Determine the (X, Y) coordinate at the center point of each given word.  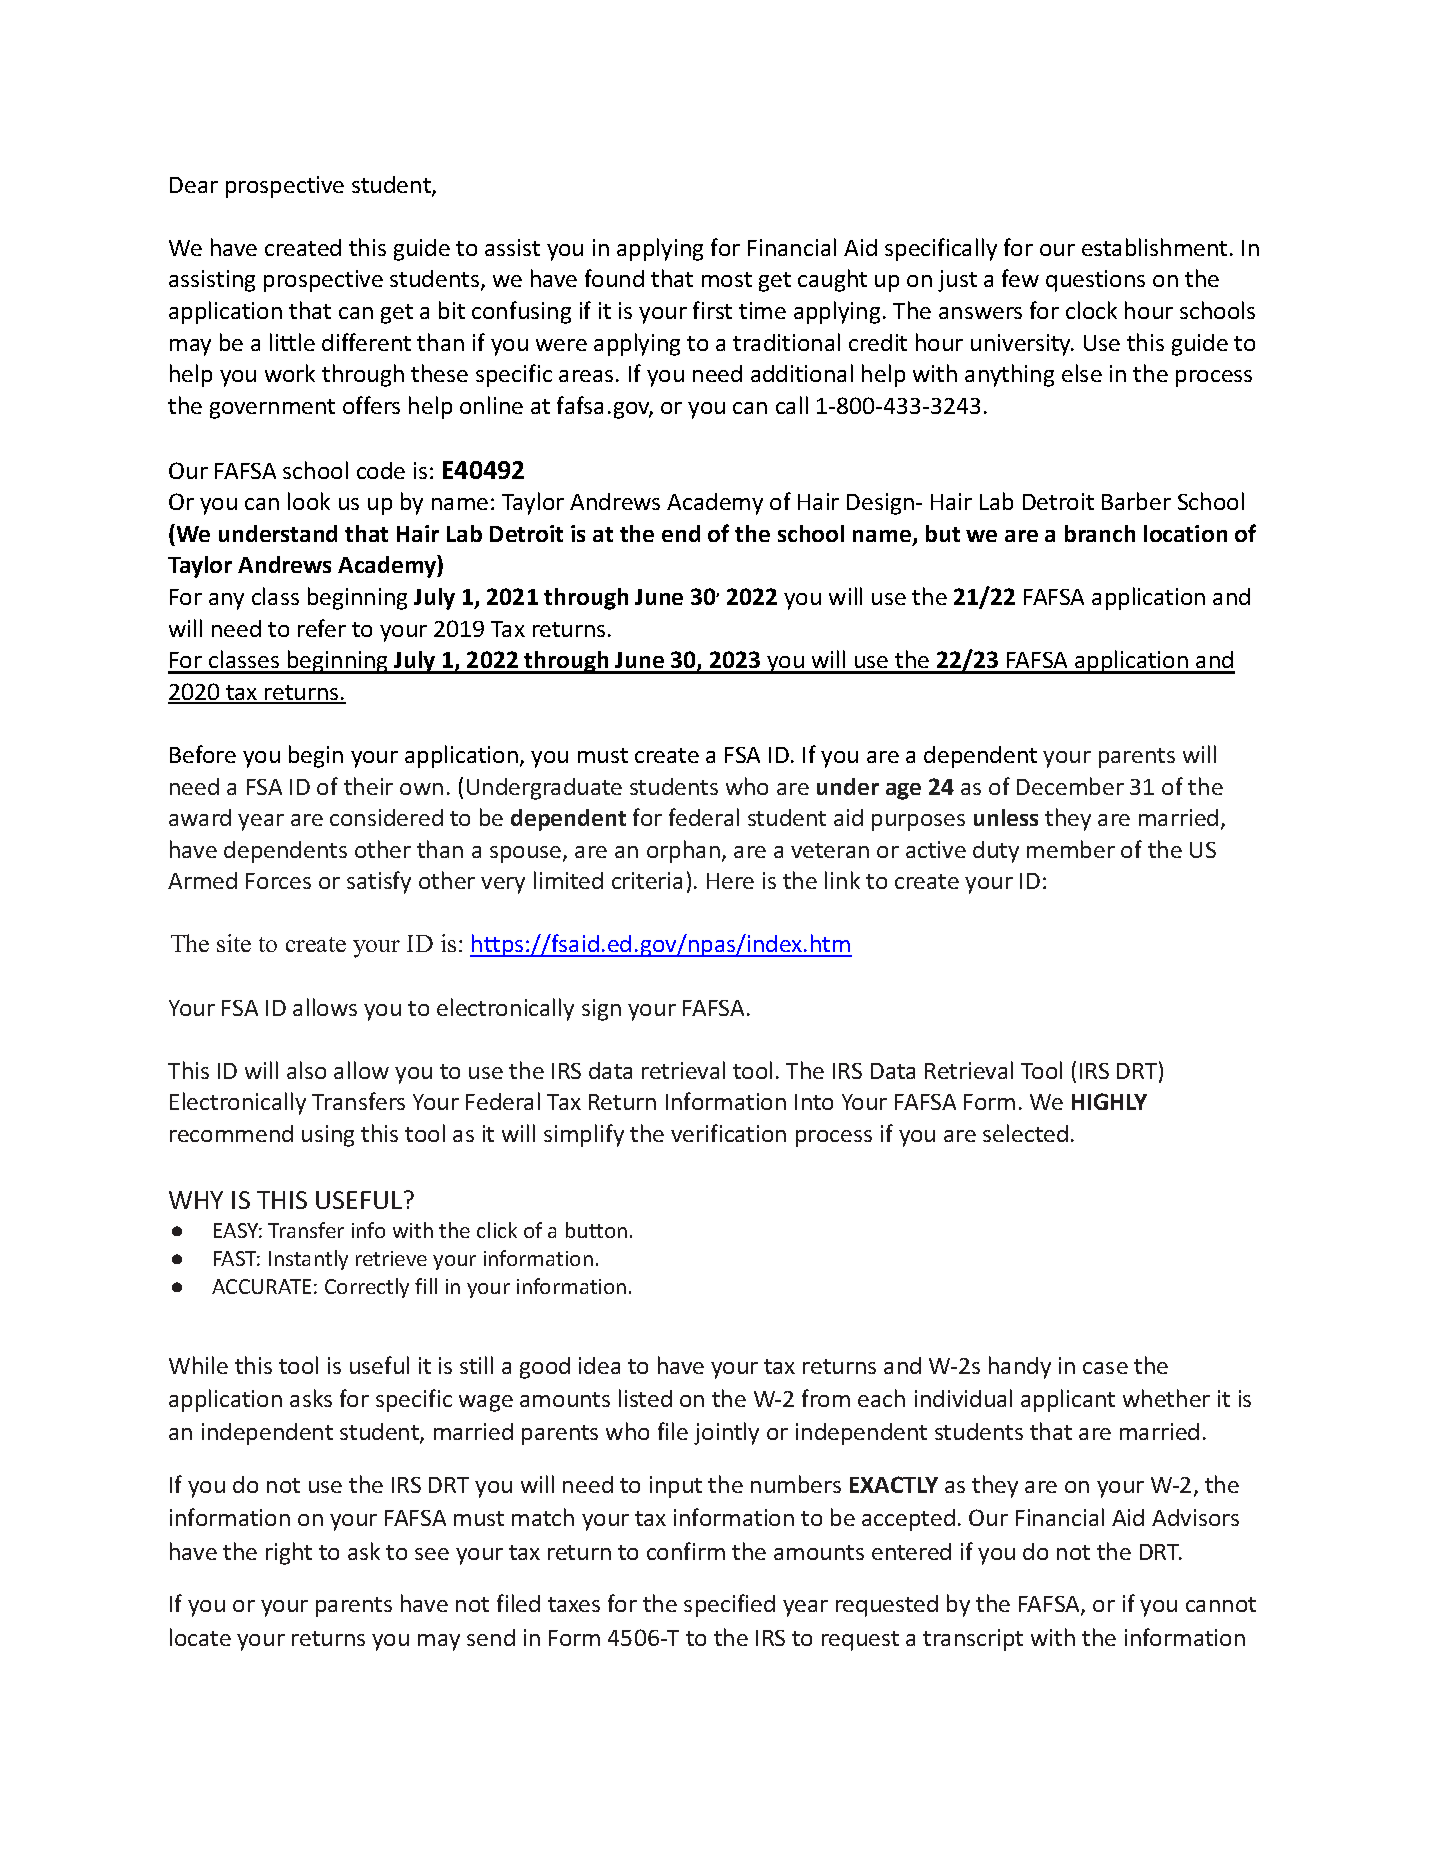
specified (729, 1605)
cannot (1221, 1604)
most (727, 279)
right (289, 1553)
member (1071, 849)
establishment (1154, 247)
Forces (278, 881)
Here (730, 881)
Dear (194, 185)
